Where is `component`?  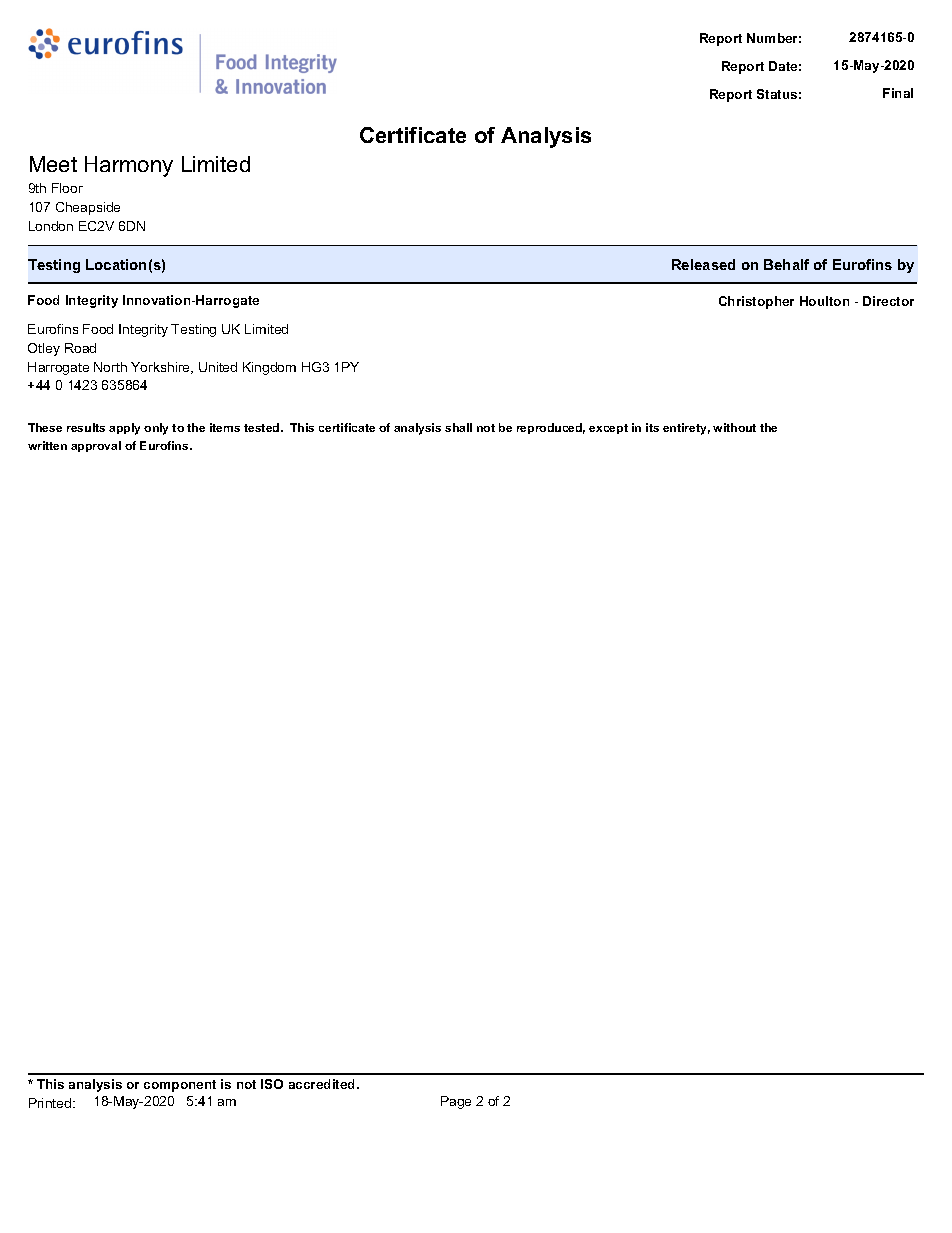 component is located at coordinates (180, 1086).
